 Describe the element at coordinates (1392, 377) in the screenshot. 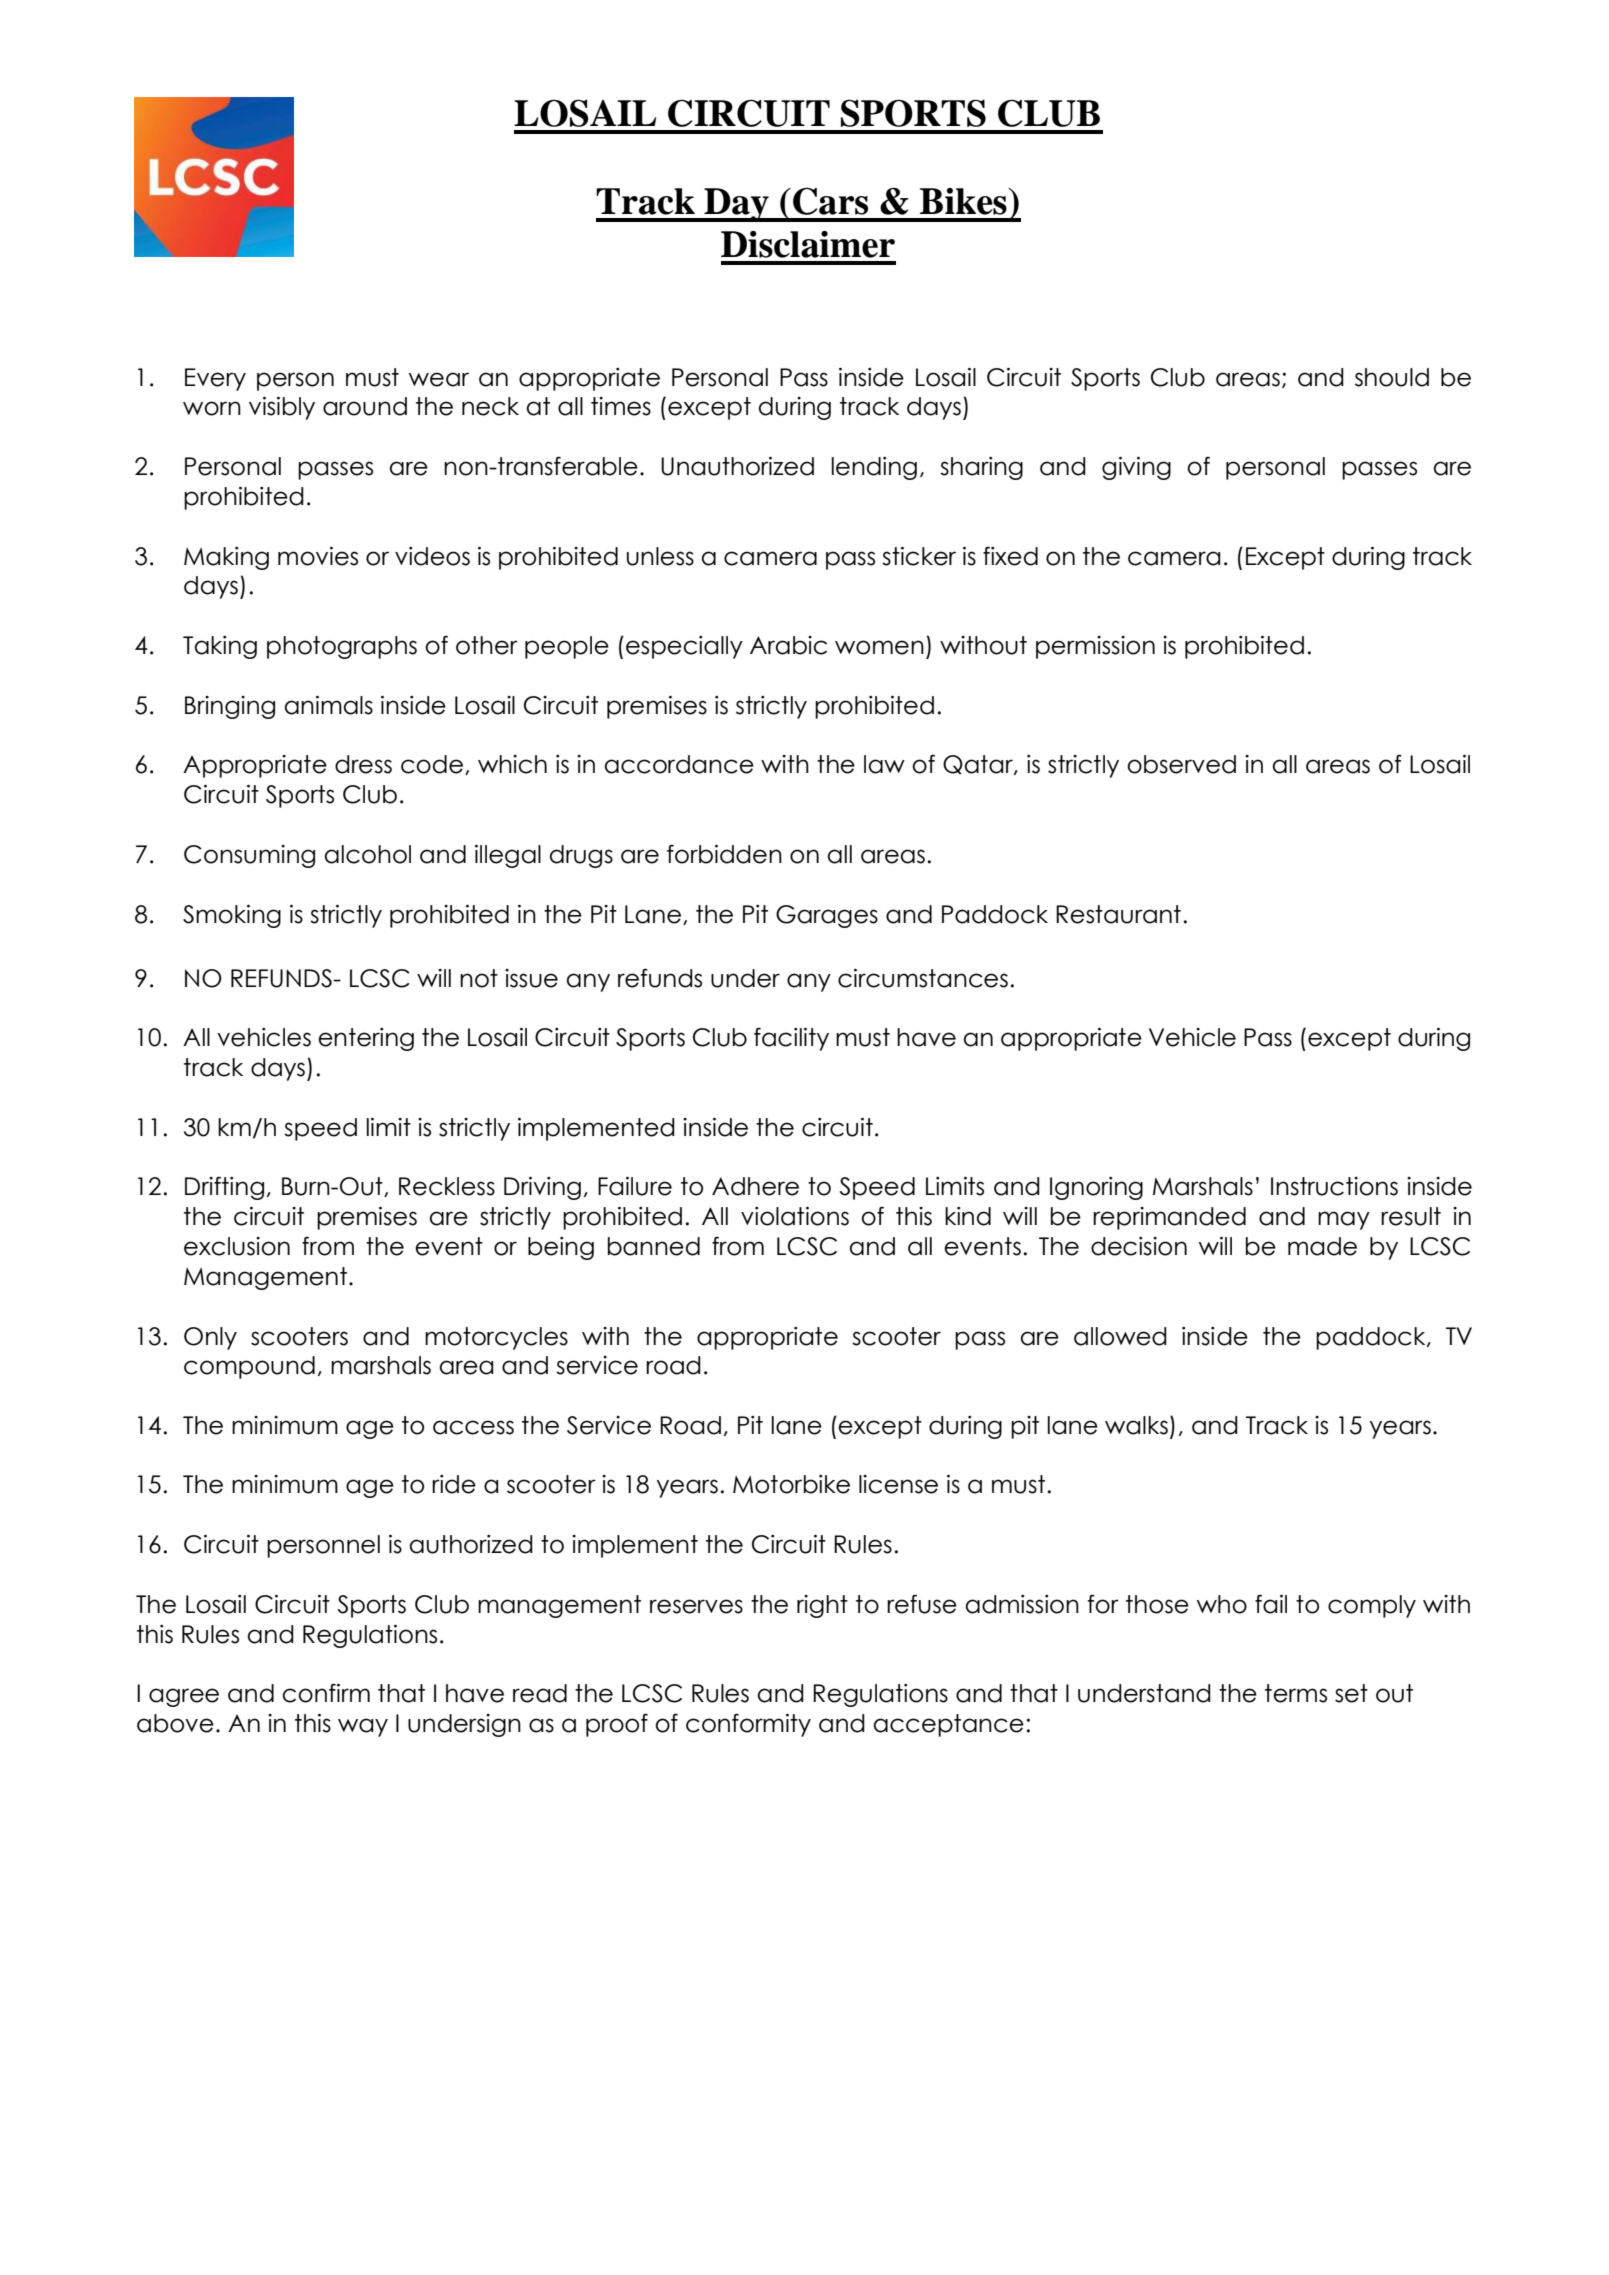

I see `should` at that location.
